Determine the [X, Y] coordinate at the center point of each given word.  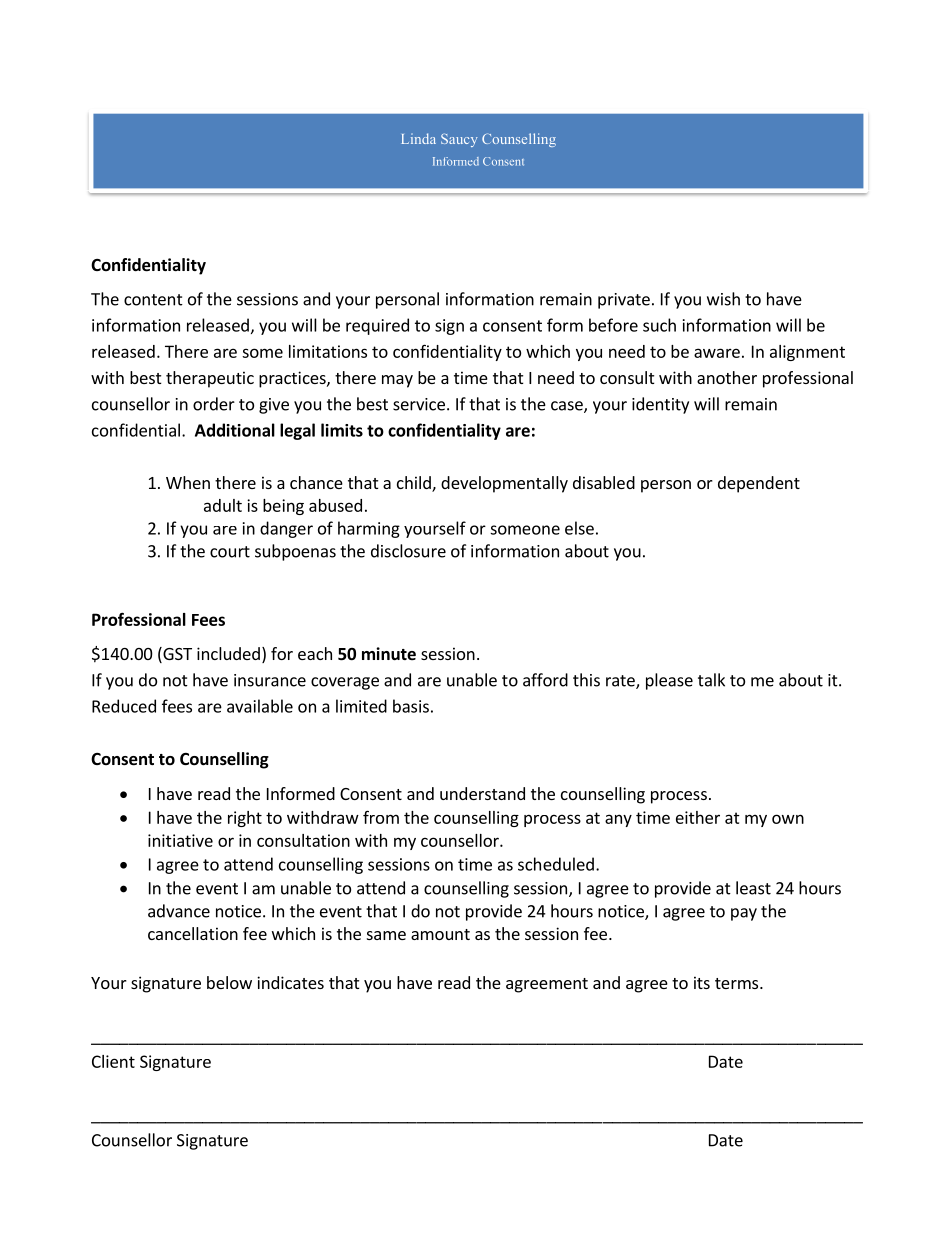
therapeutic [210, 379]
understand [482, 793]
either [698, 817]
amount [440, 934]
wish [723, 299]
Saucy [459, 140]
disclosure [408, 551]
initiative [180, 840]
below [229, 982]
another [727, 377]
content [153, 300]
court [230, 552]
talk [711, 680]
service [419, 404]
